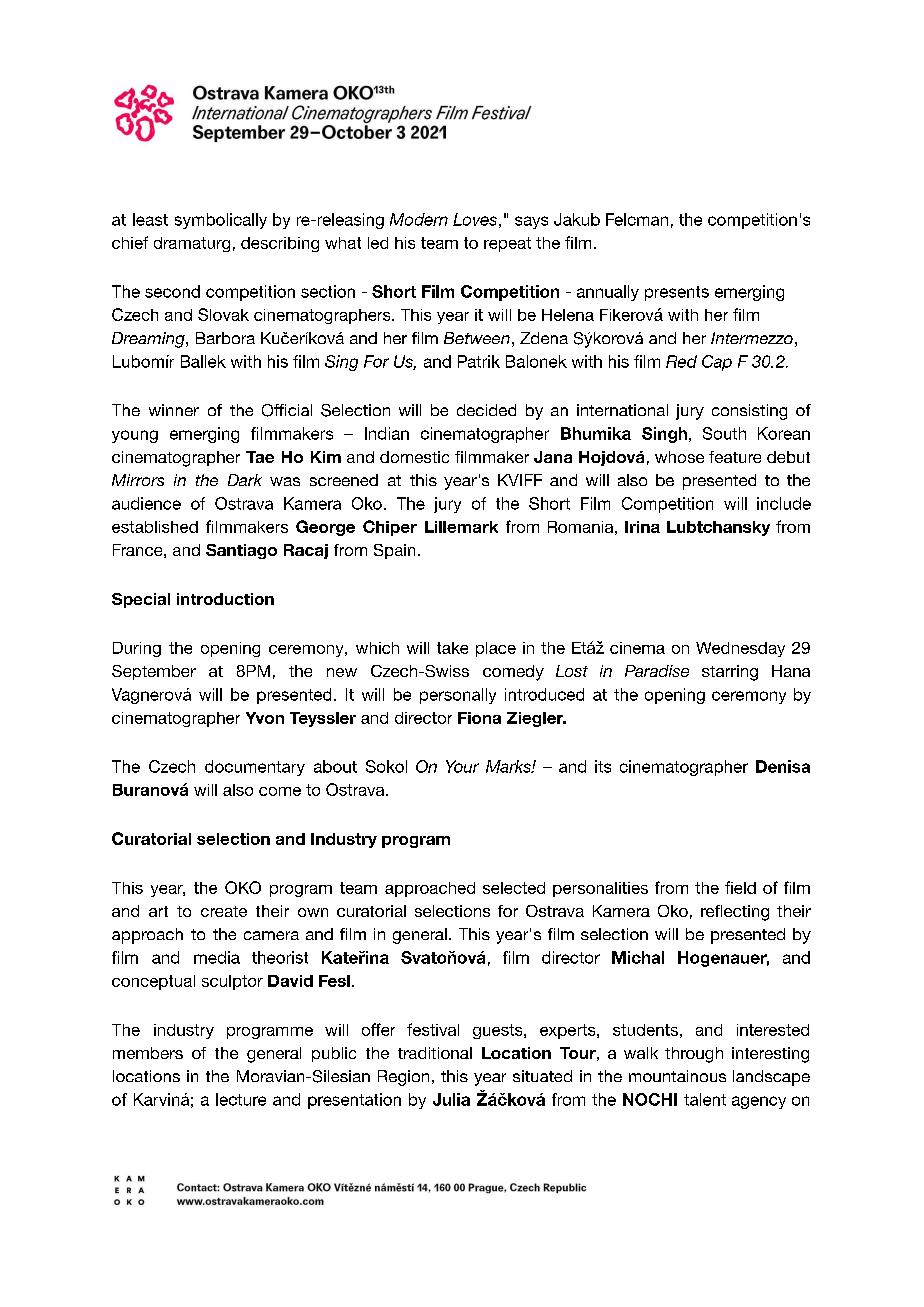  Describe the element at coordinates (462, 766) in the image. I see `Your` at that location.
